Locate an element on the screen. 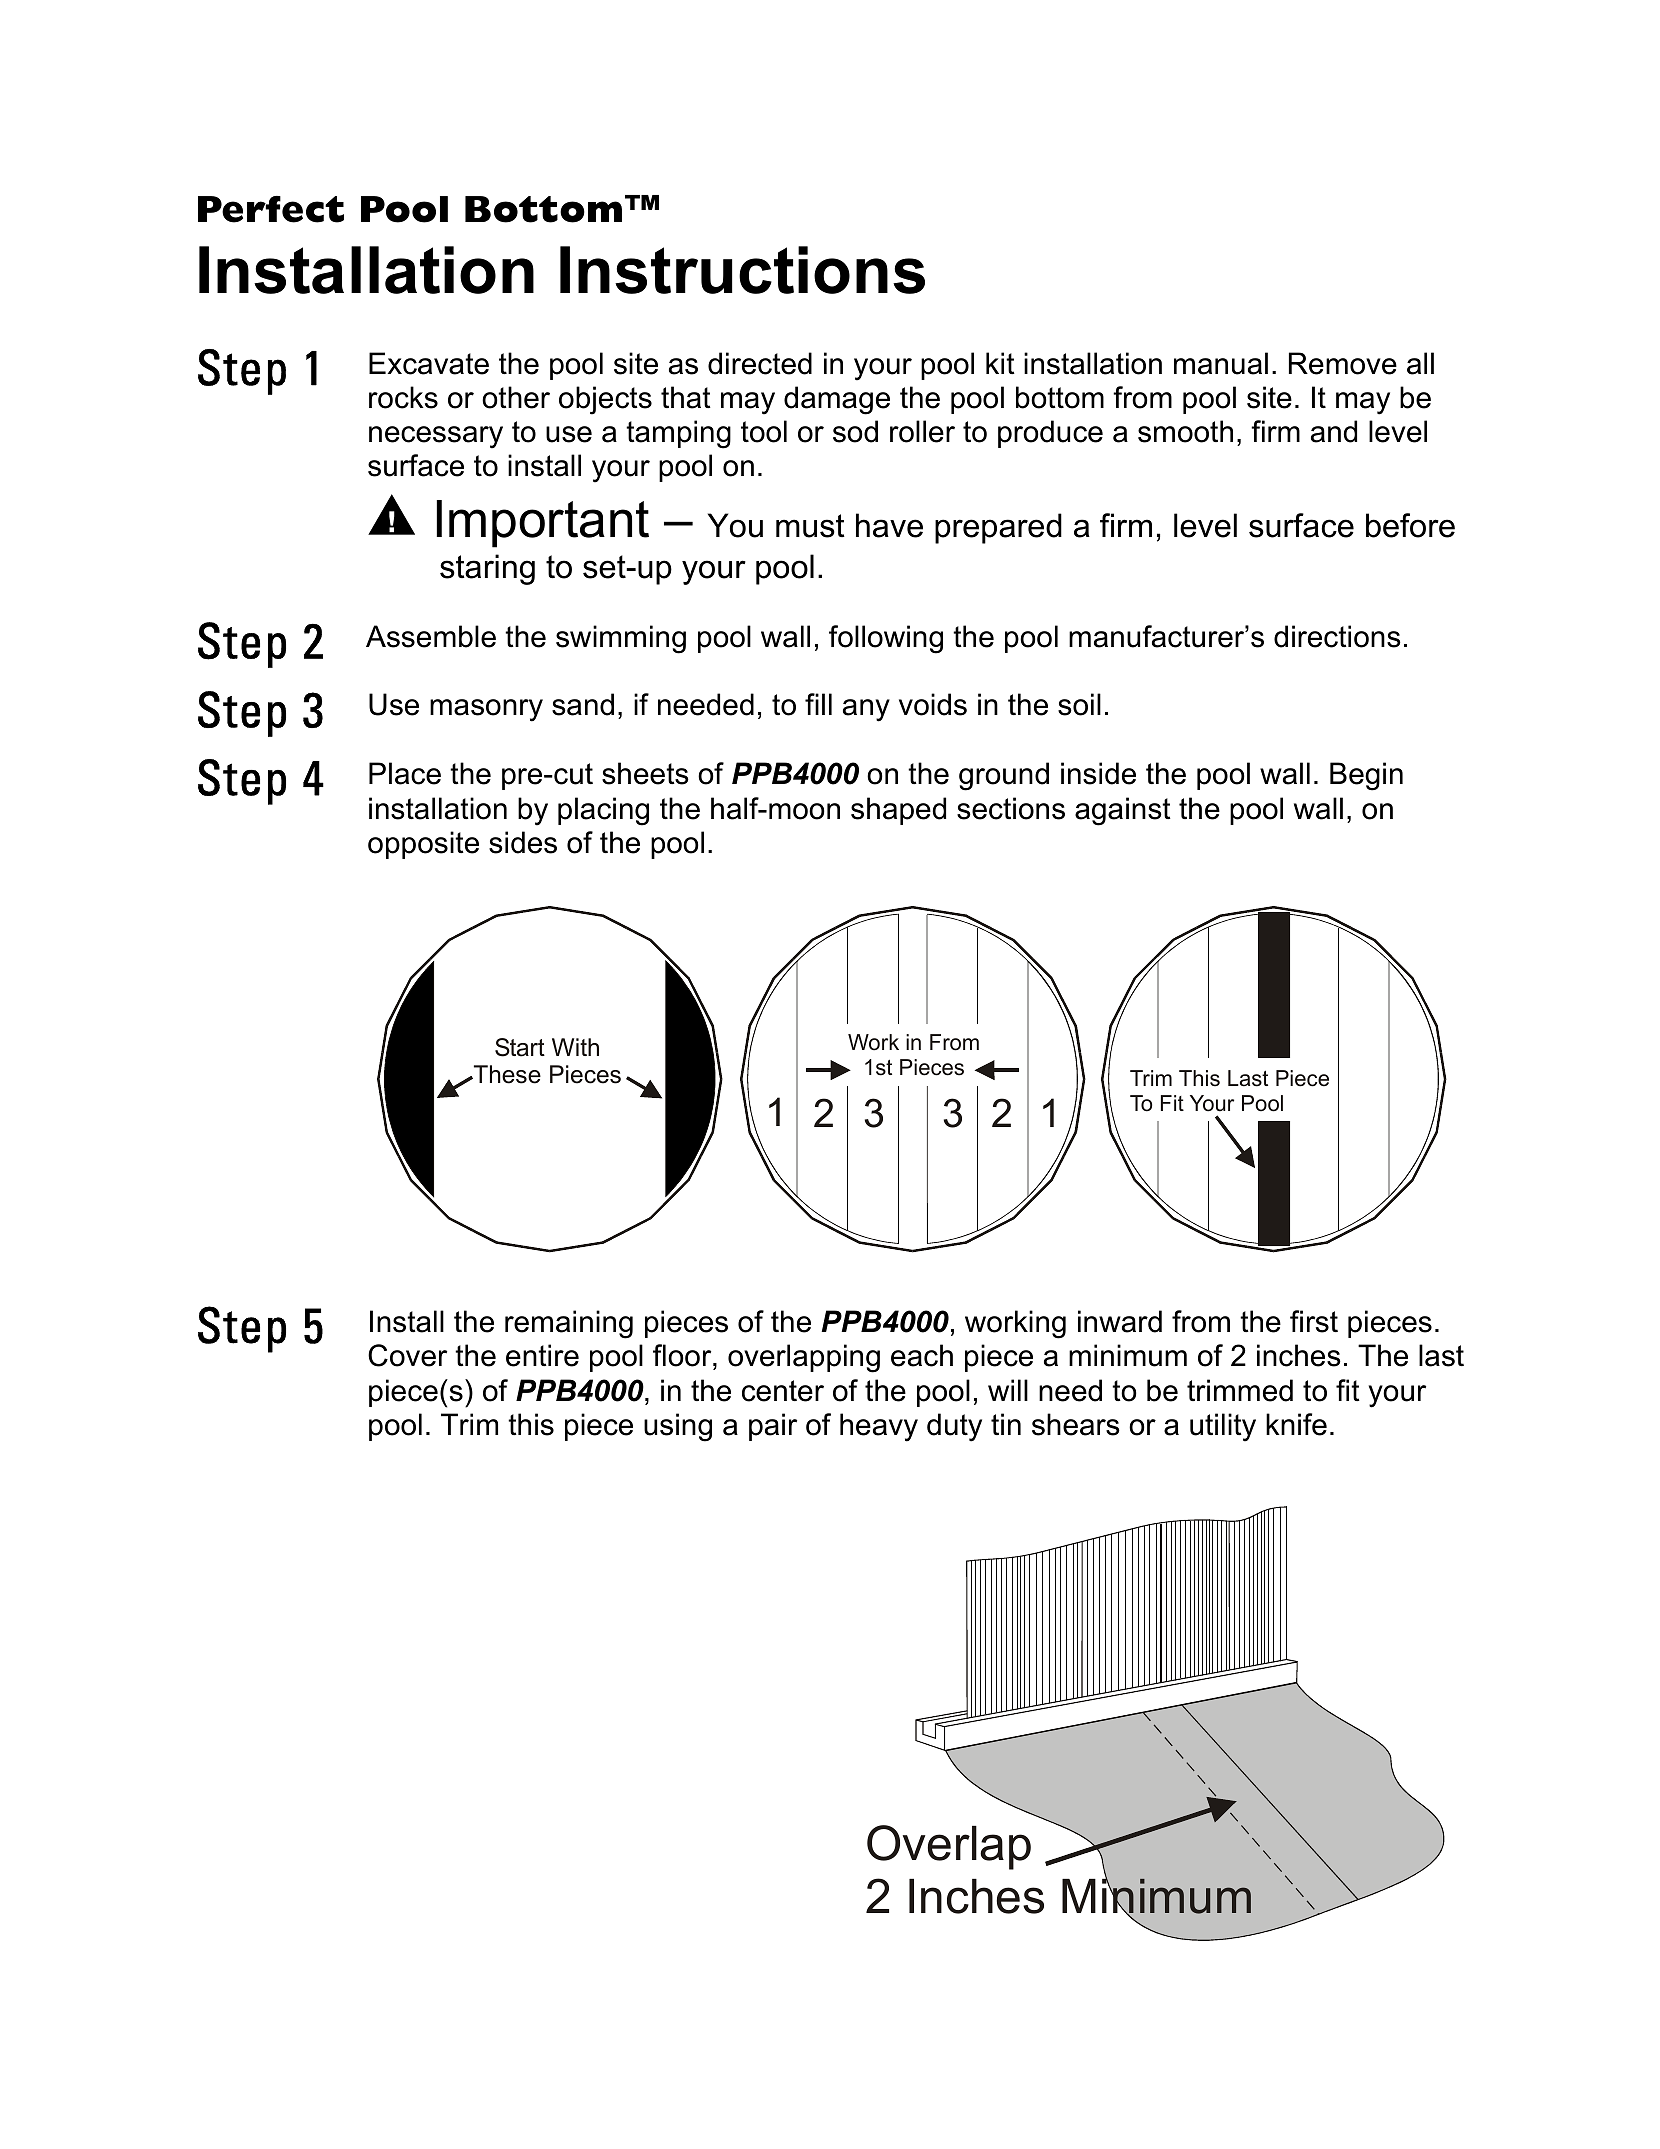  Cover is located at coordinates (407, 1355).
